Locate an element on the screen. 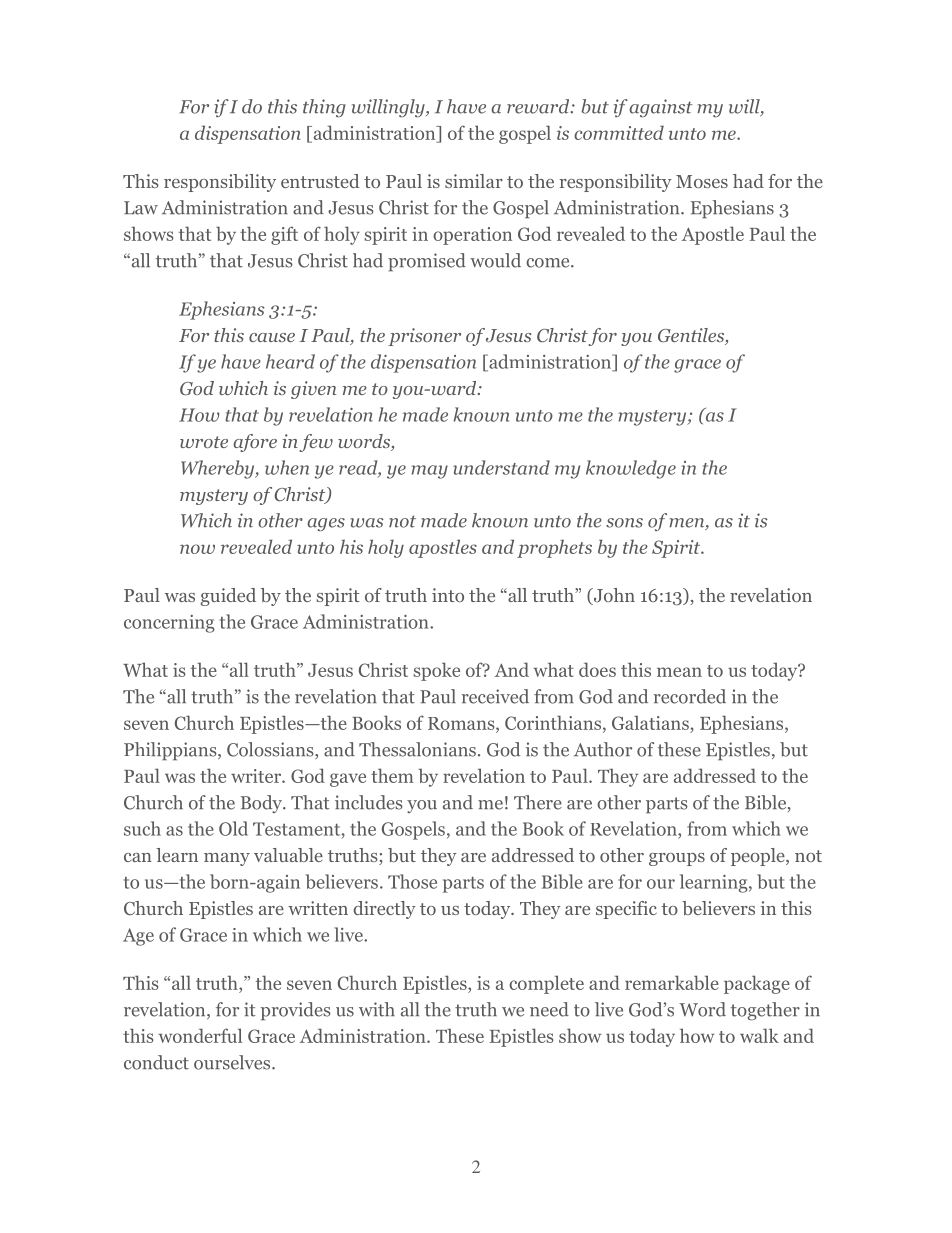  guided is located at coordinates (228, 597).
